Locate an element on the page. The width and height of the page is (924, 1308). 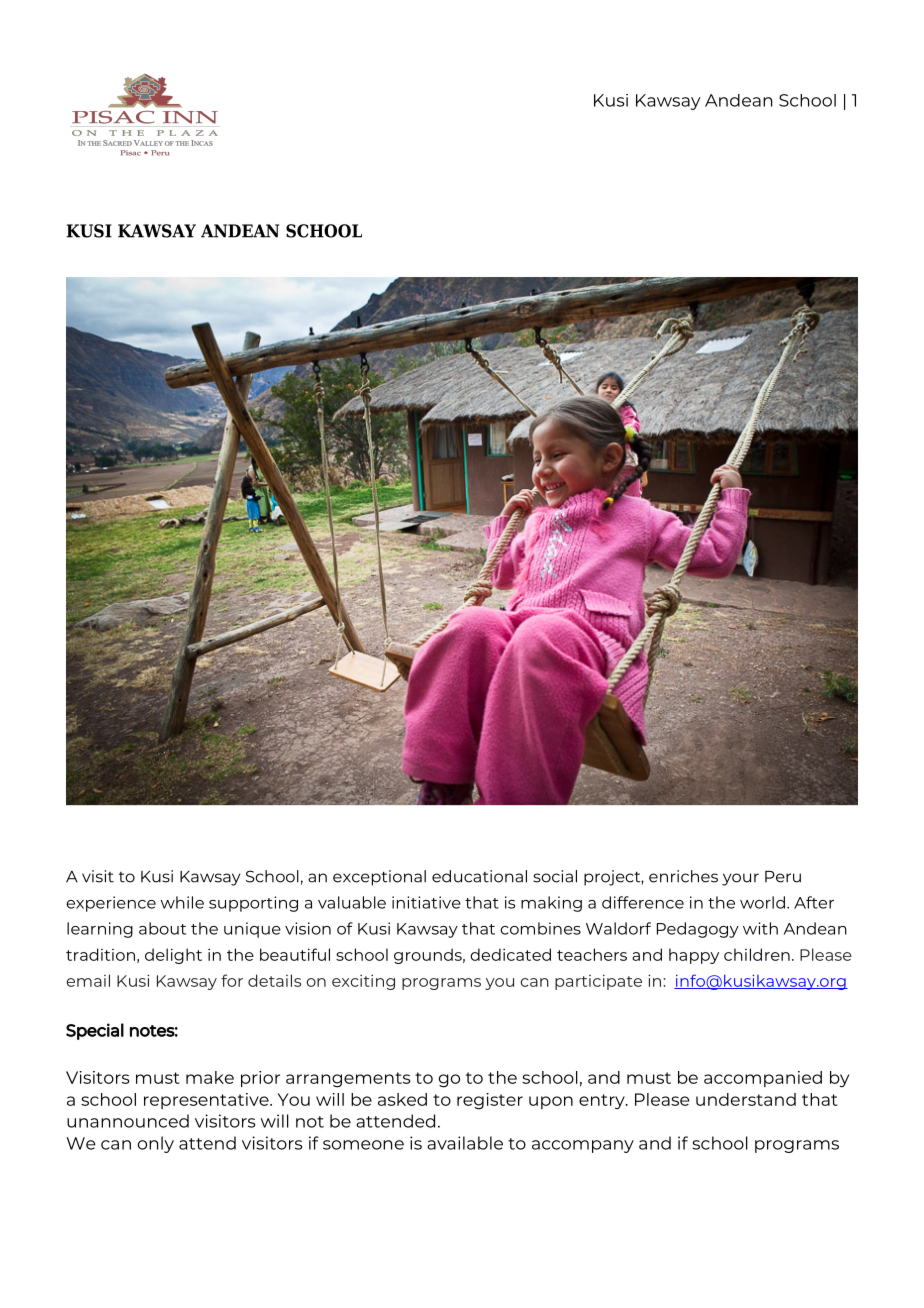
educational is located at coordinates (479, 876).
